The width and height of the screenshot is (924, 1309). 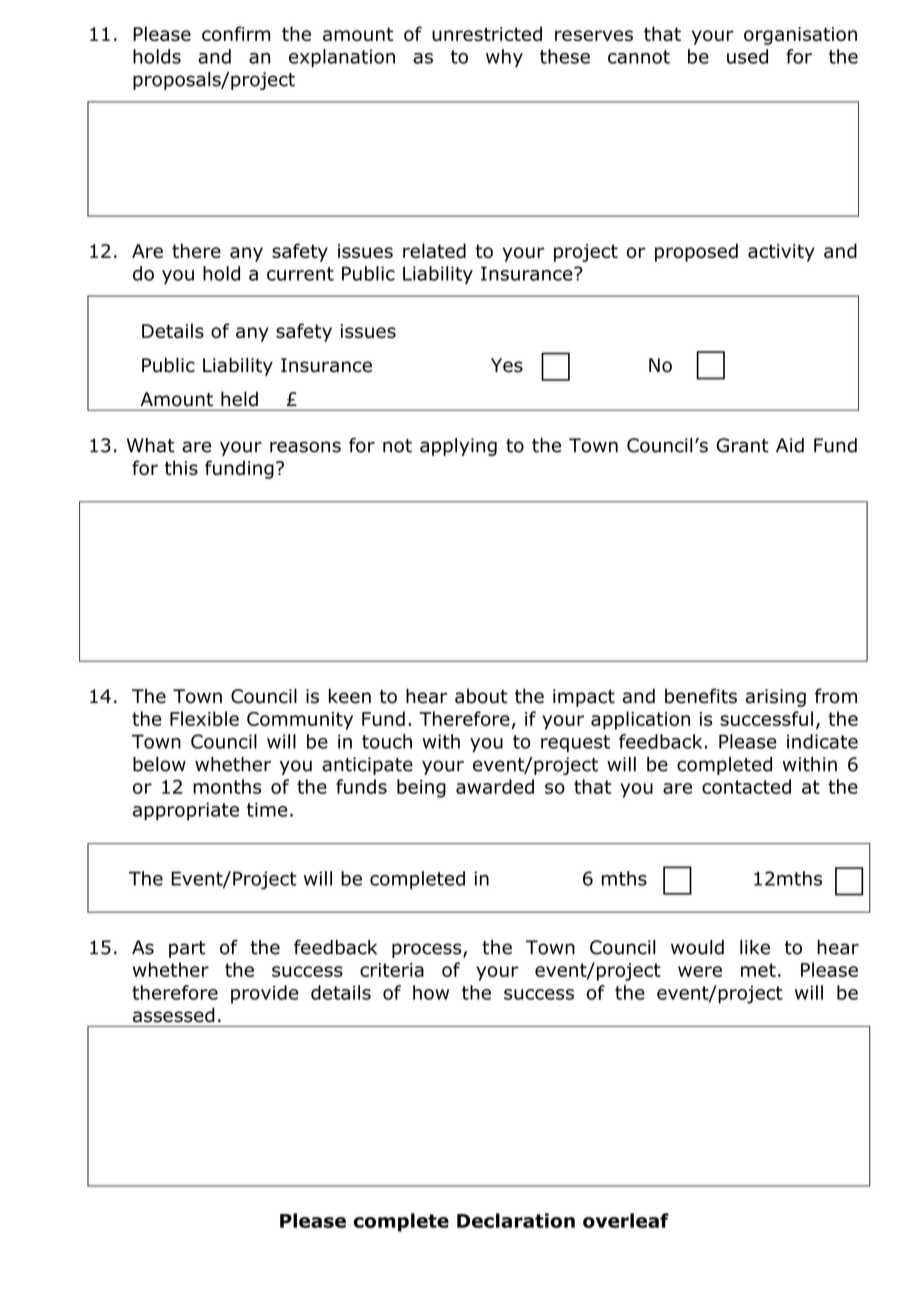 What do you see at coordinates (516, 1220) in the screenshot?
I see `Declaration` at bounding box center [516, 1220].
